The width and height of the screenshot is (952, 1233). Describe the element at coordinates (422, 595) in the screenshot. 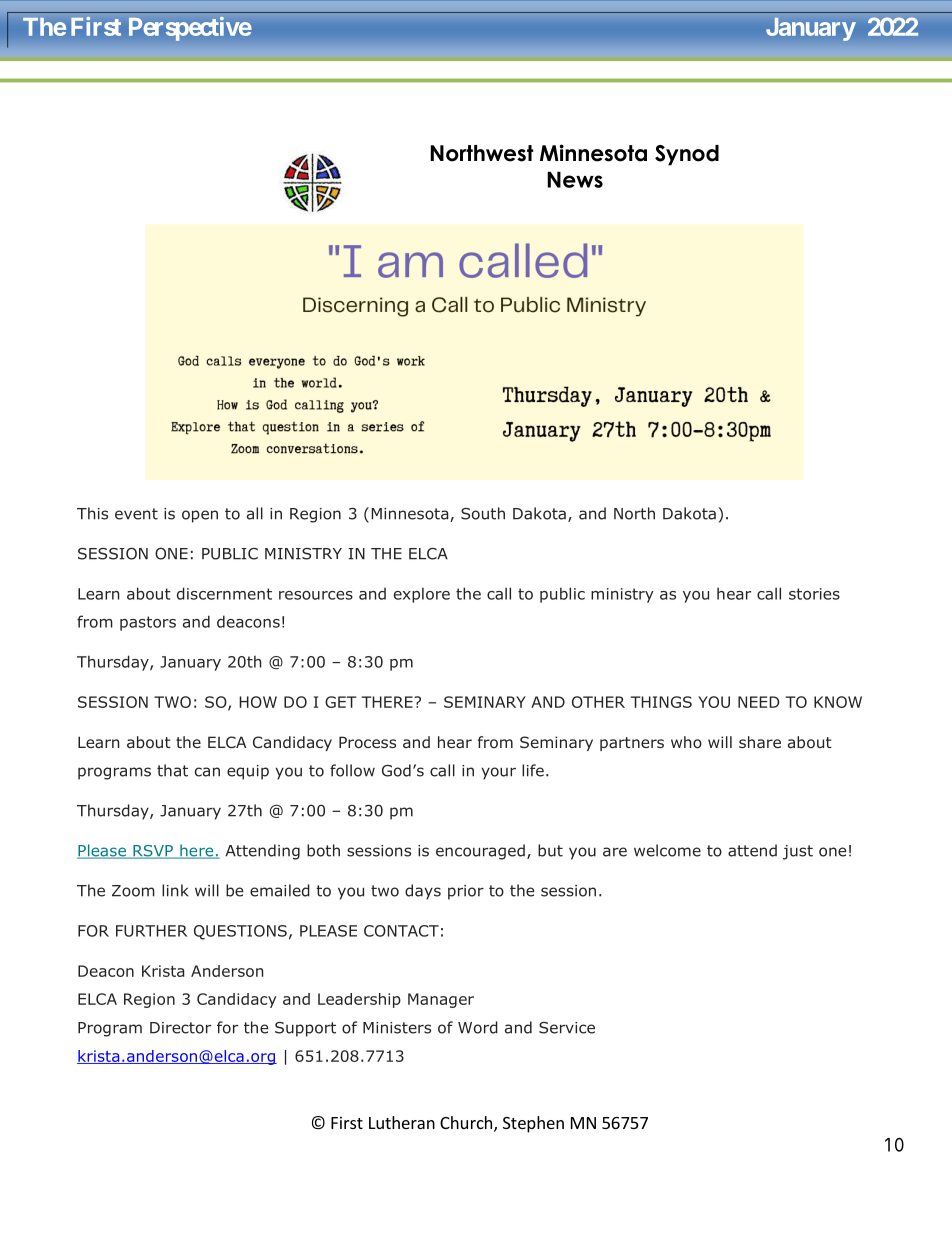

I see `explore` at that location.
